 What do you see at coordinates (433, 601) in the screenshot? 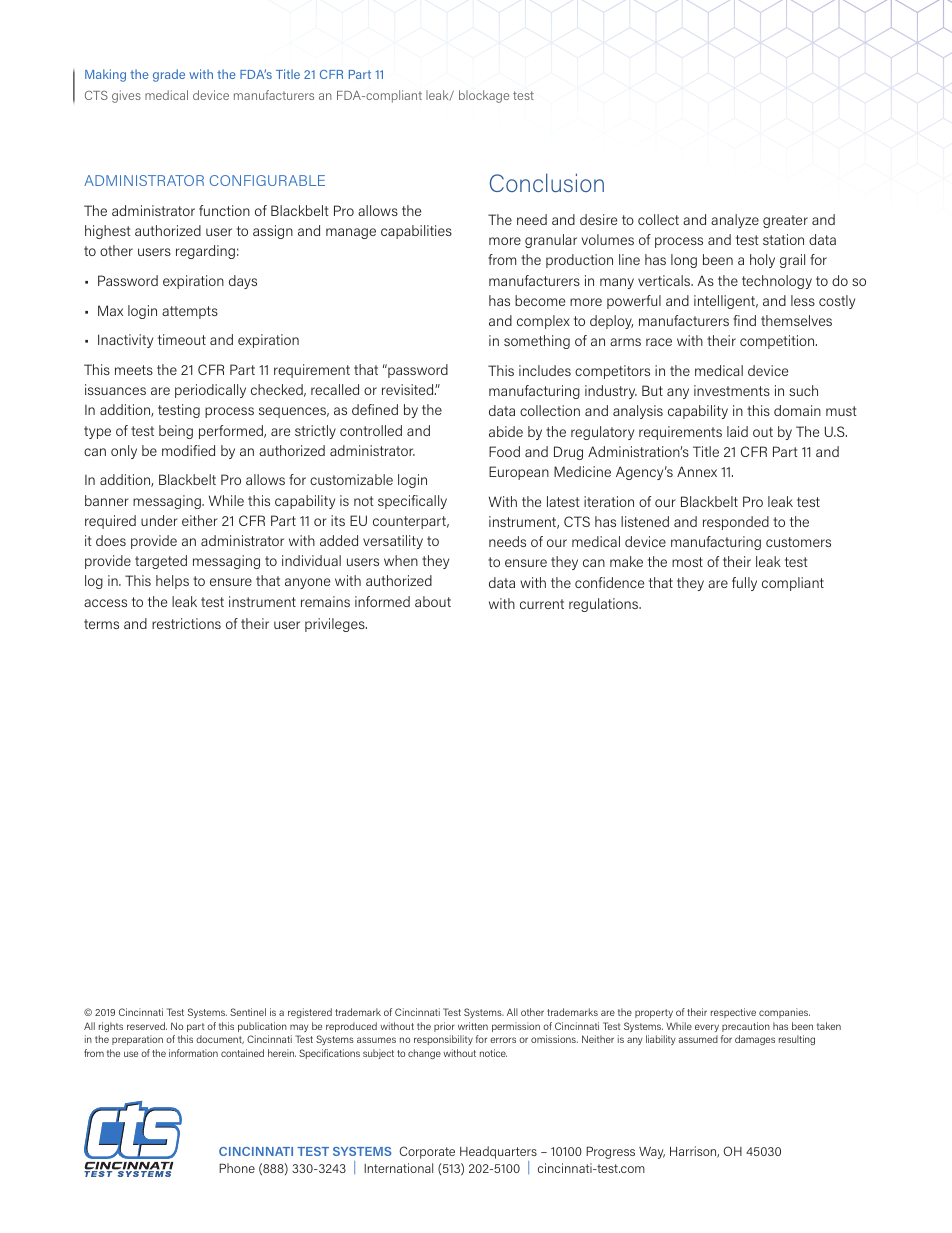
I see `about` at bounding box center [433, 601].
